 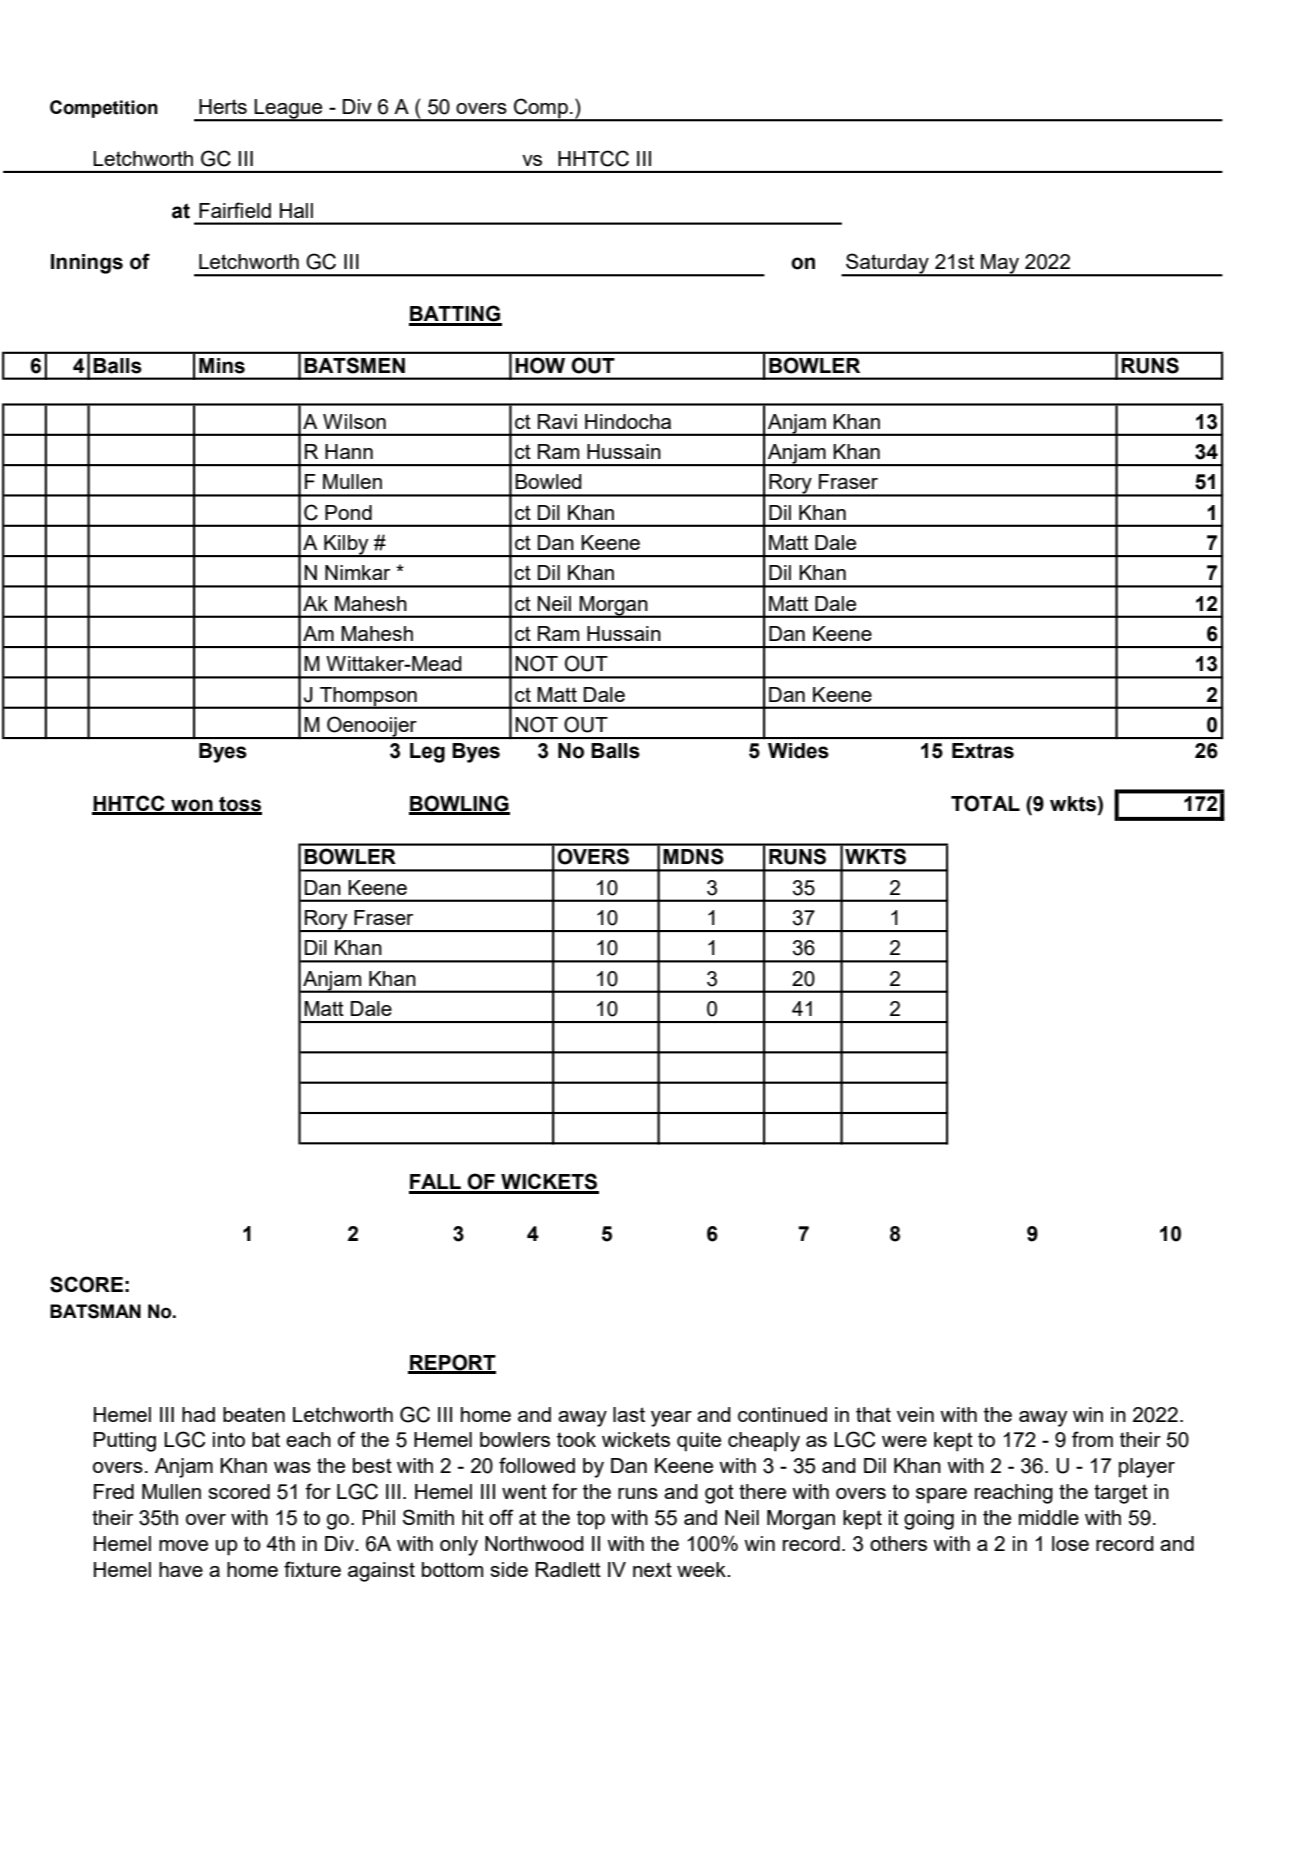 I want to click on Pond, so click(x=348, y=512).
